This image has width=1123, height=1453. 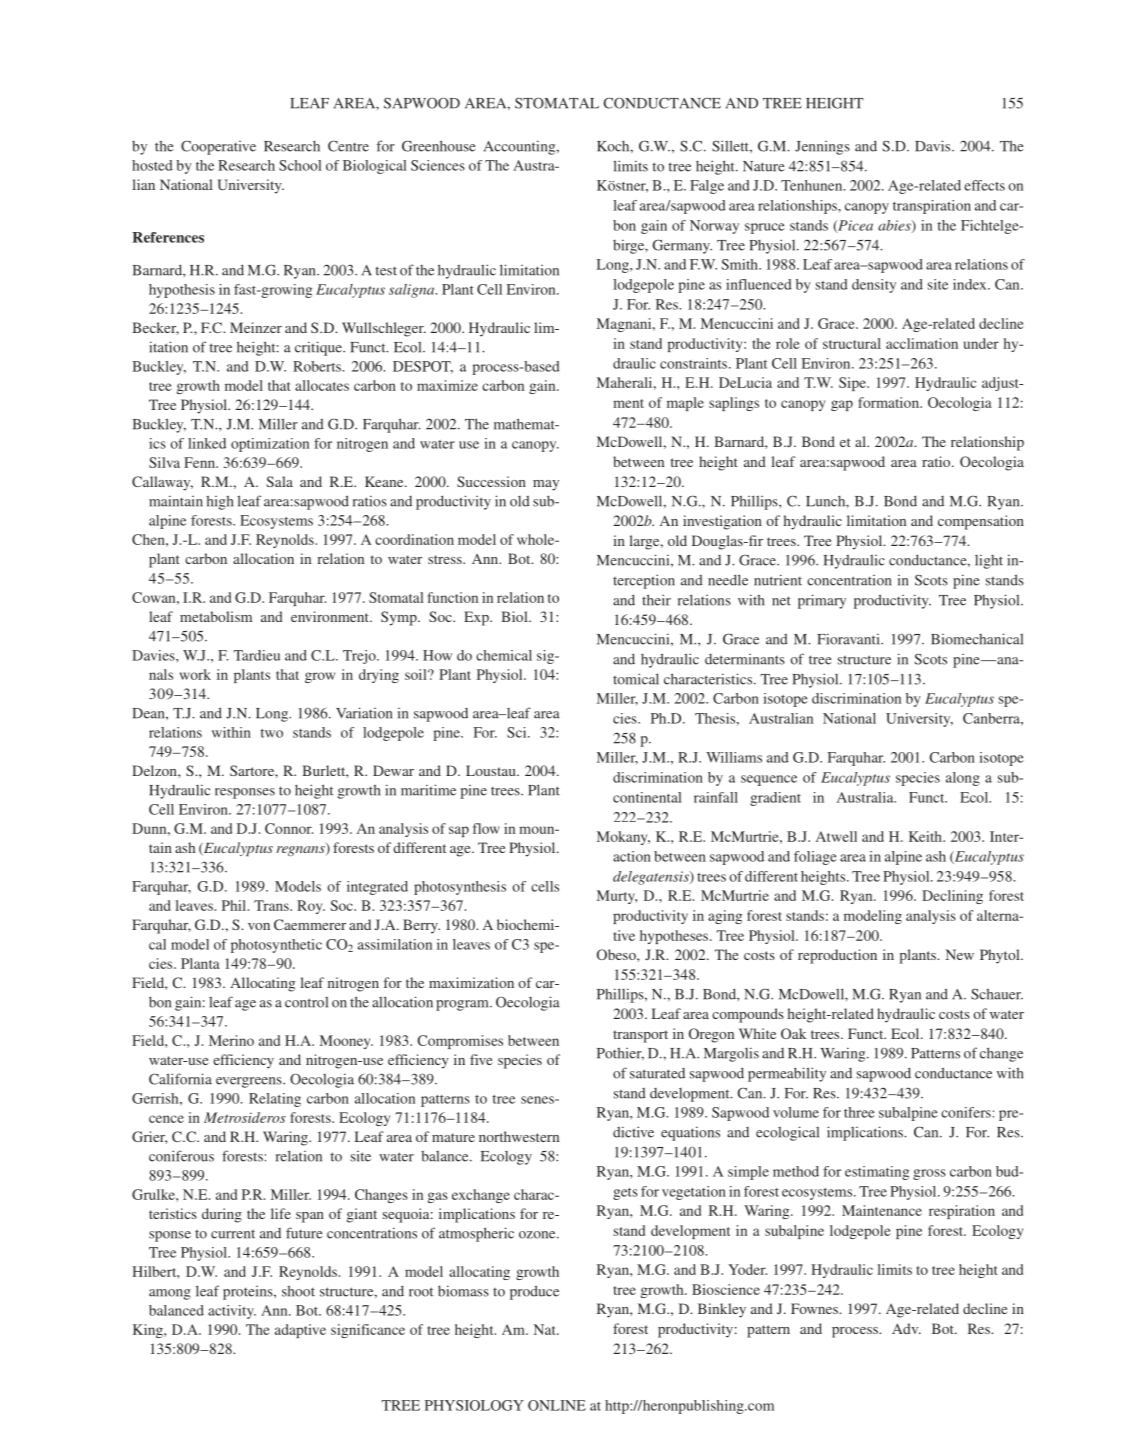 I want to click on ONLINE, so click(x=557, y=1405).
